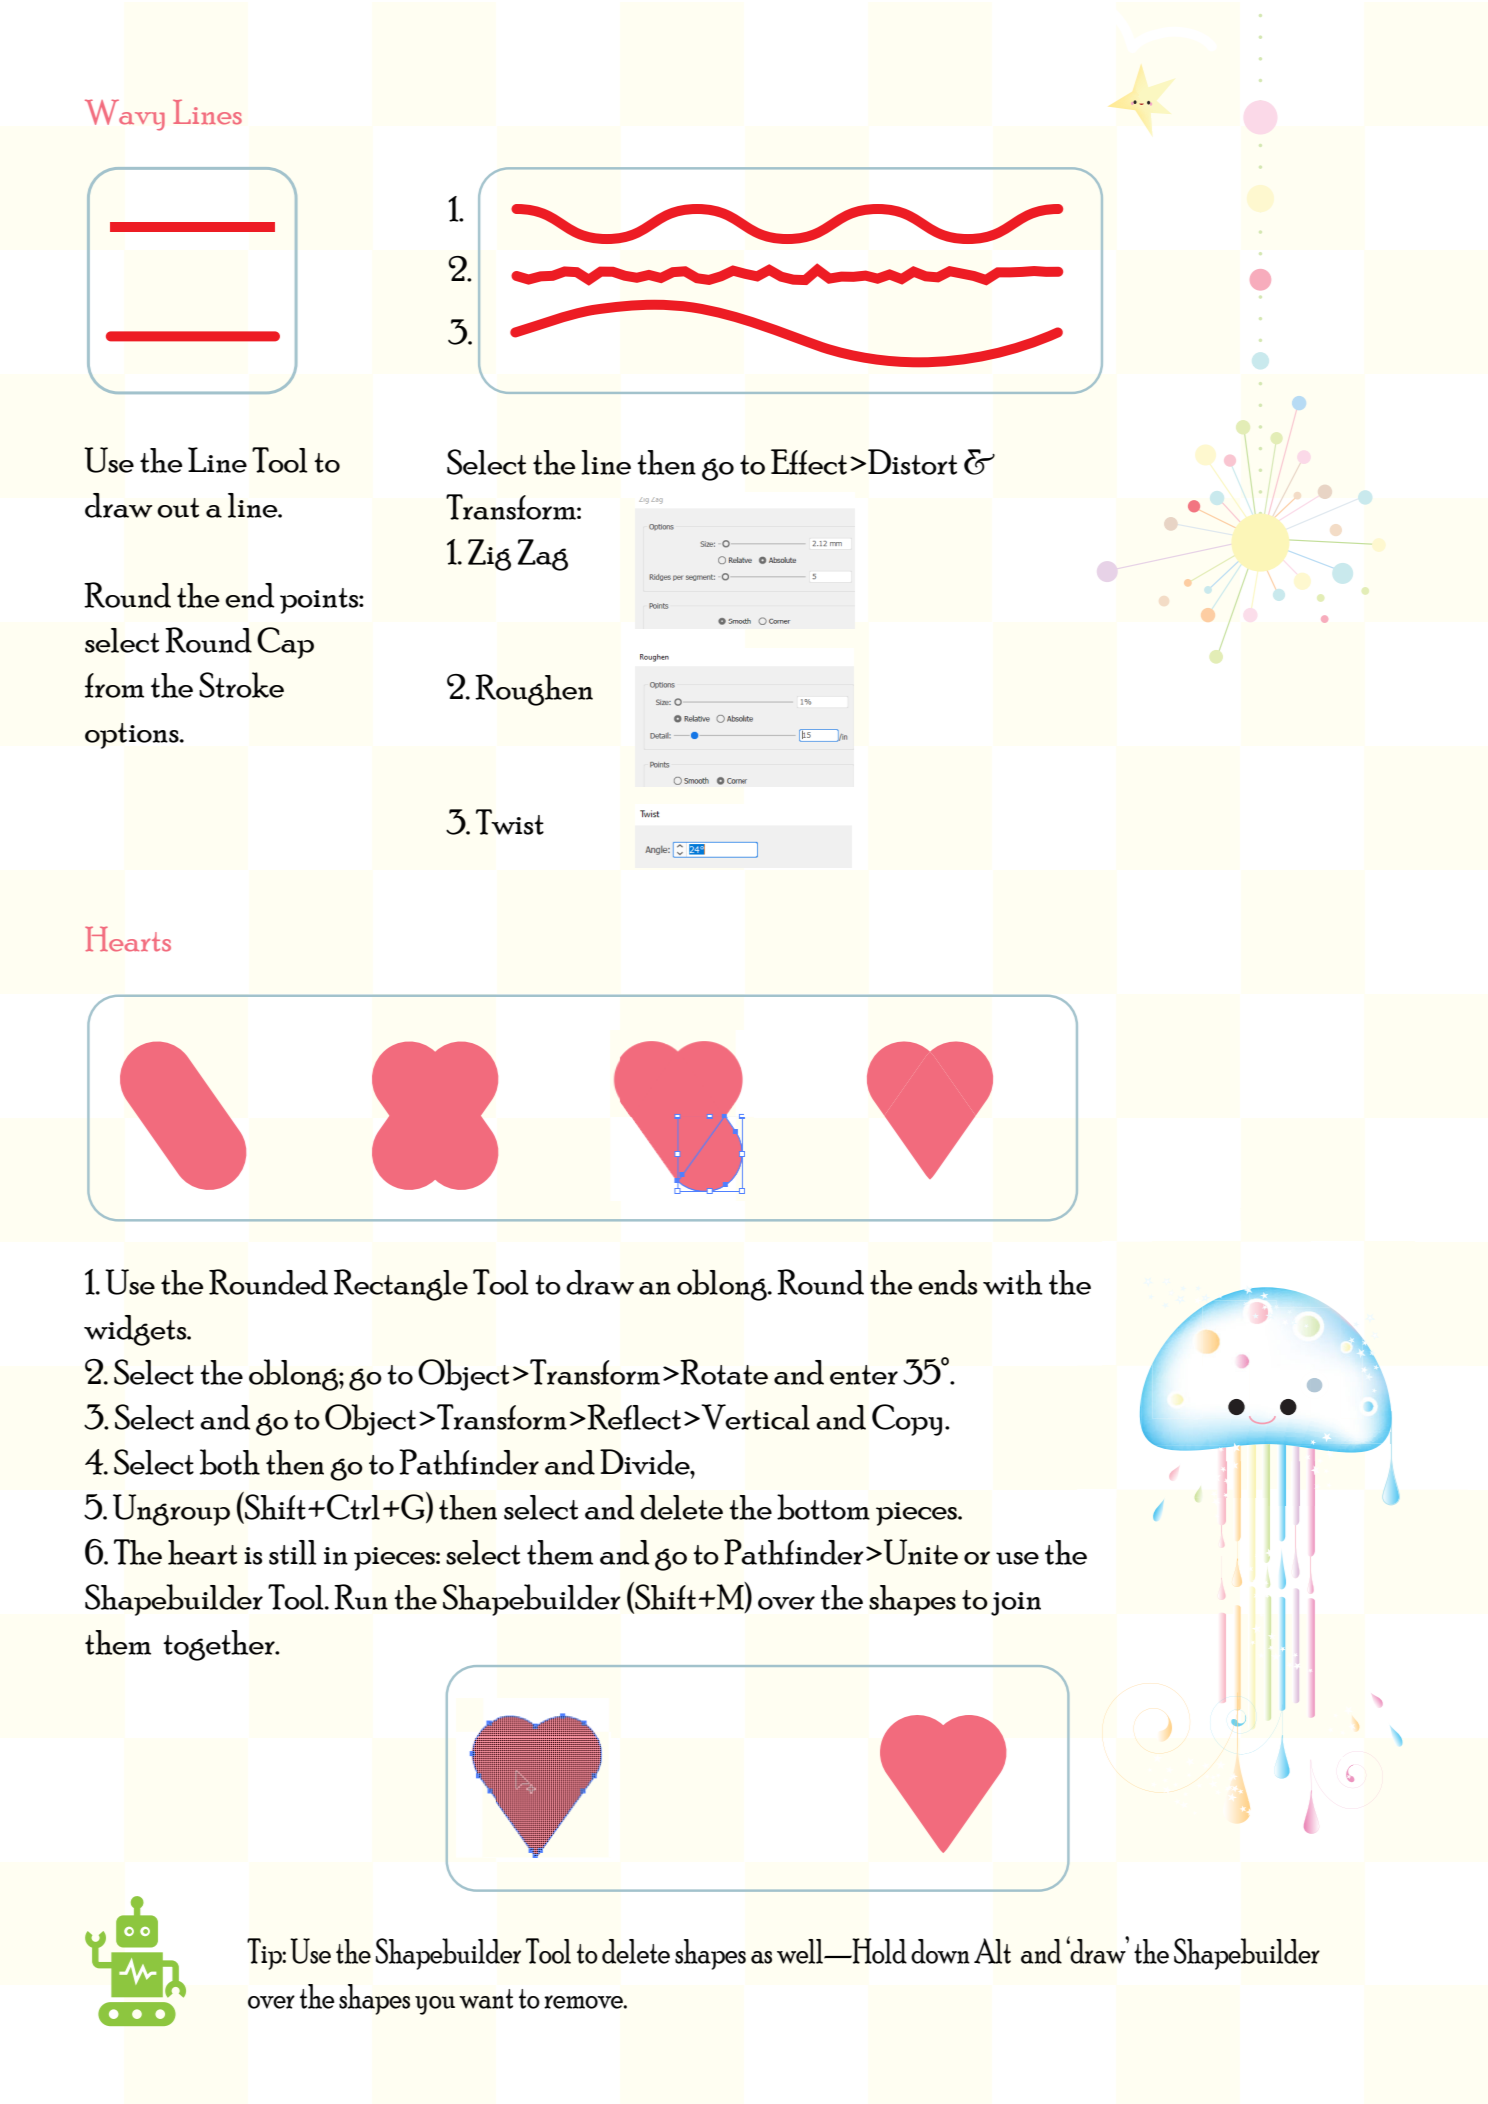 The width and height of the screenshot is (1488, 2104). I want to click on Wavy, so click(125, 115).
